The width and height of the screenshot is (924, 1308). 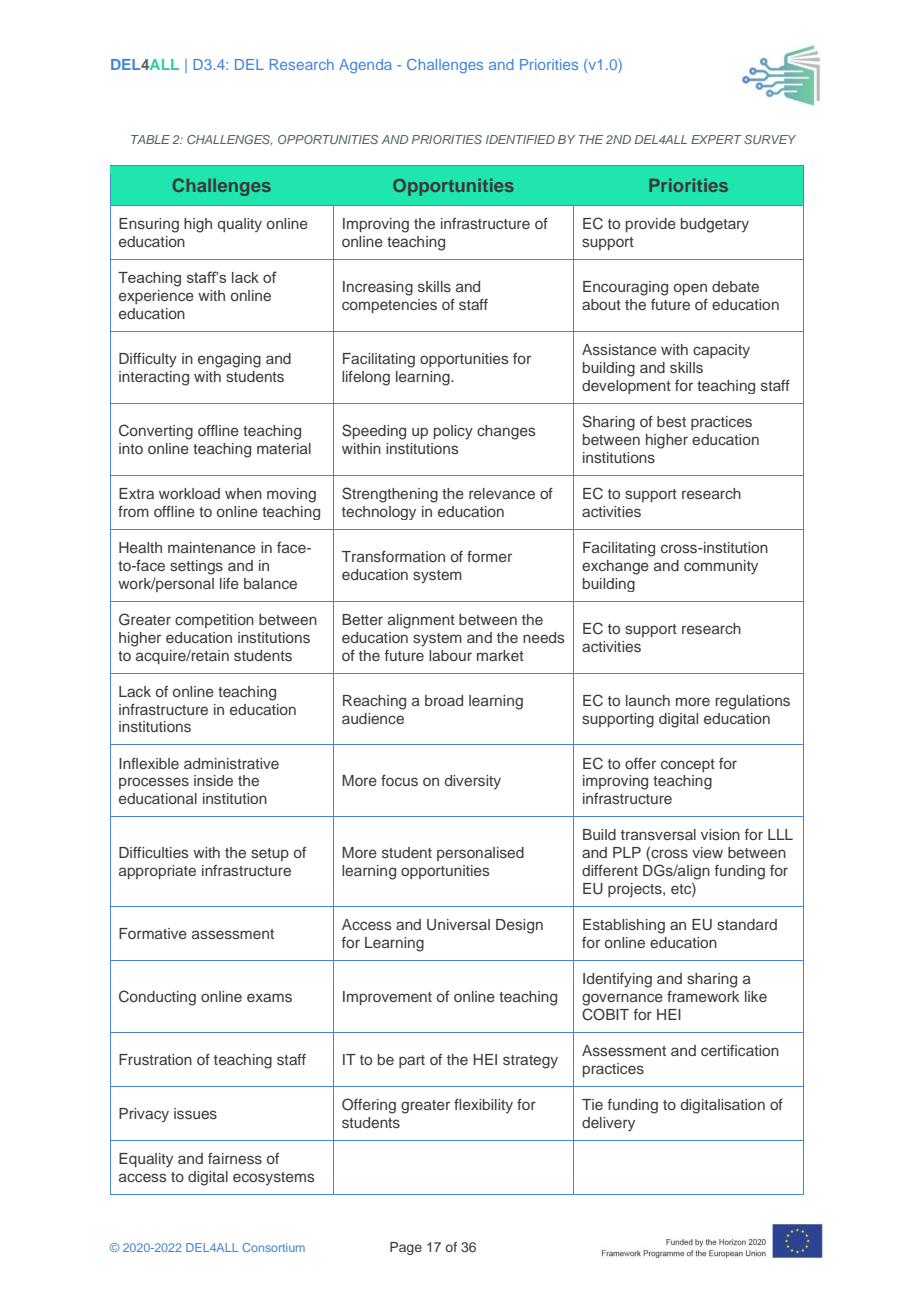 What do you see at coordinates (149, 225) in the screenshot?
I see `Ensuring` at bounding box center [149, 225].
